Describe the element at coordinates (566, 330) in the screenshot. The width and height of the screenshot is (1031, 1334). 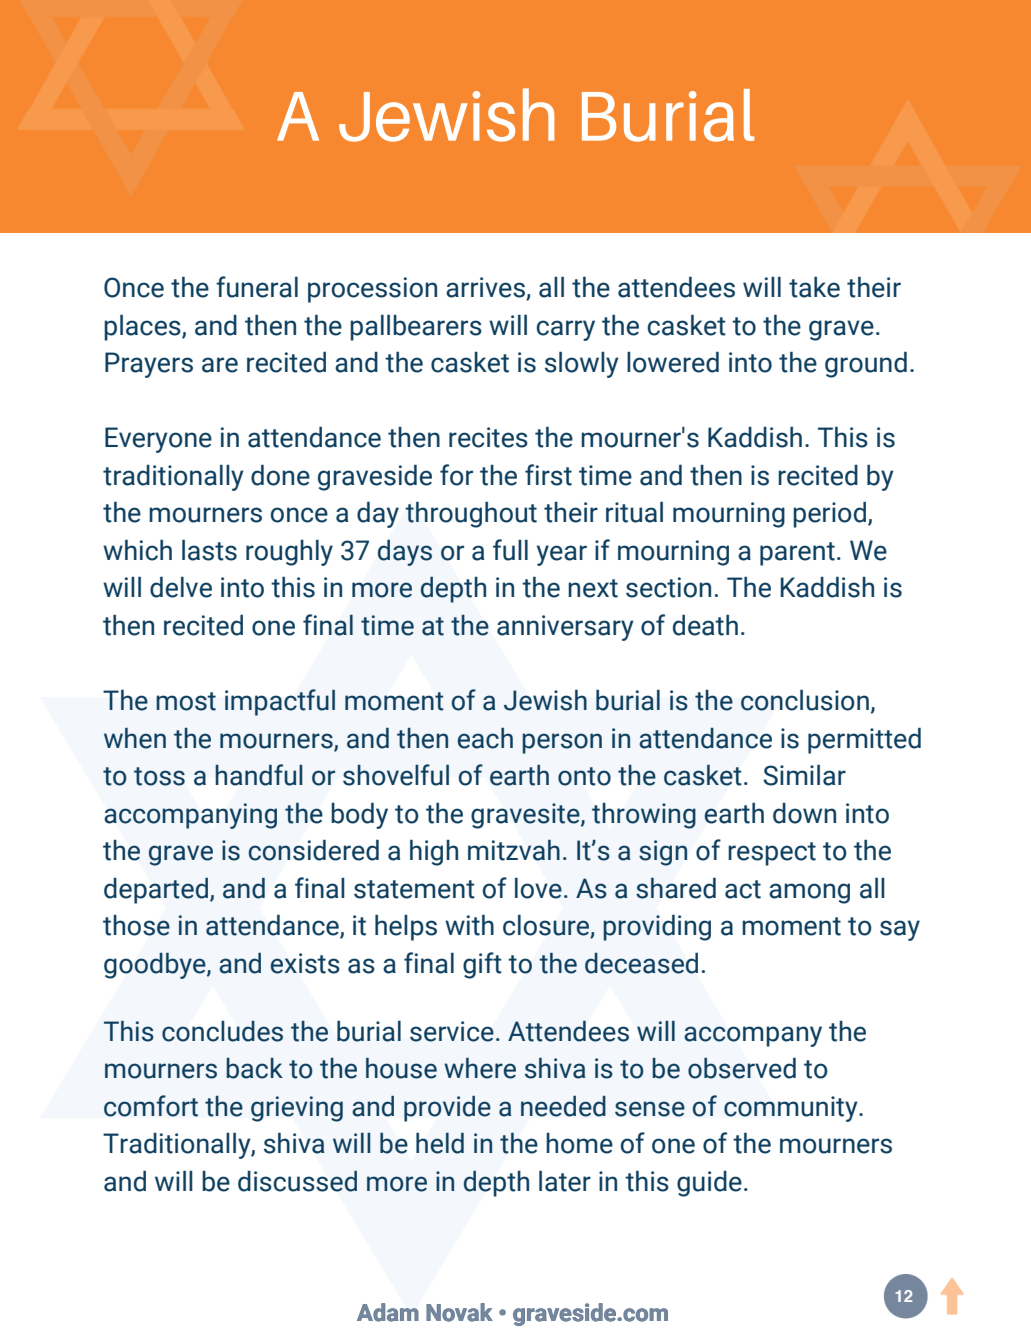
I see `carry` at that location.
